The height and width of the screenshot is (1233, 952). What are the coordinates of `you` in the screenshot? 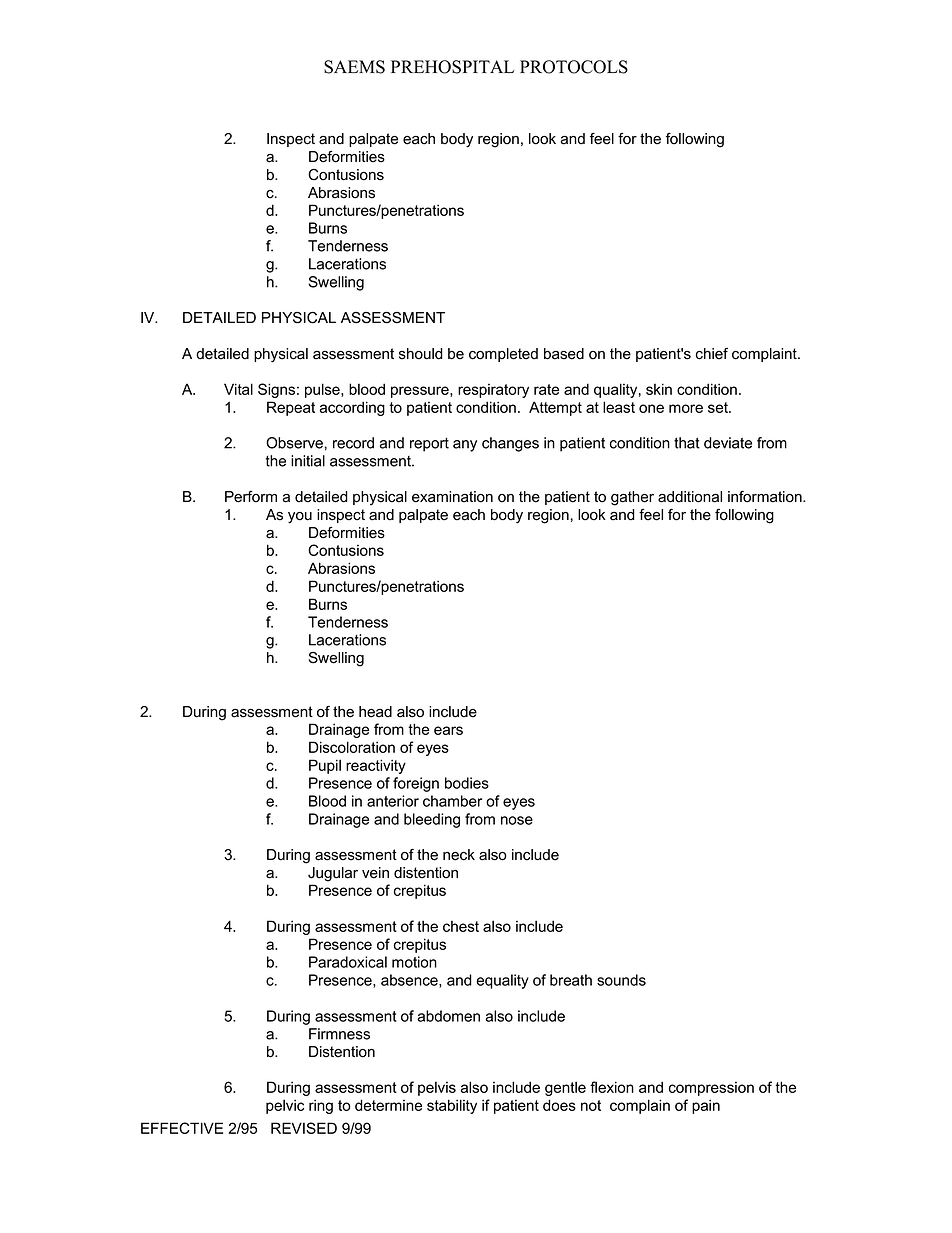 It's located at (300, 518).
